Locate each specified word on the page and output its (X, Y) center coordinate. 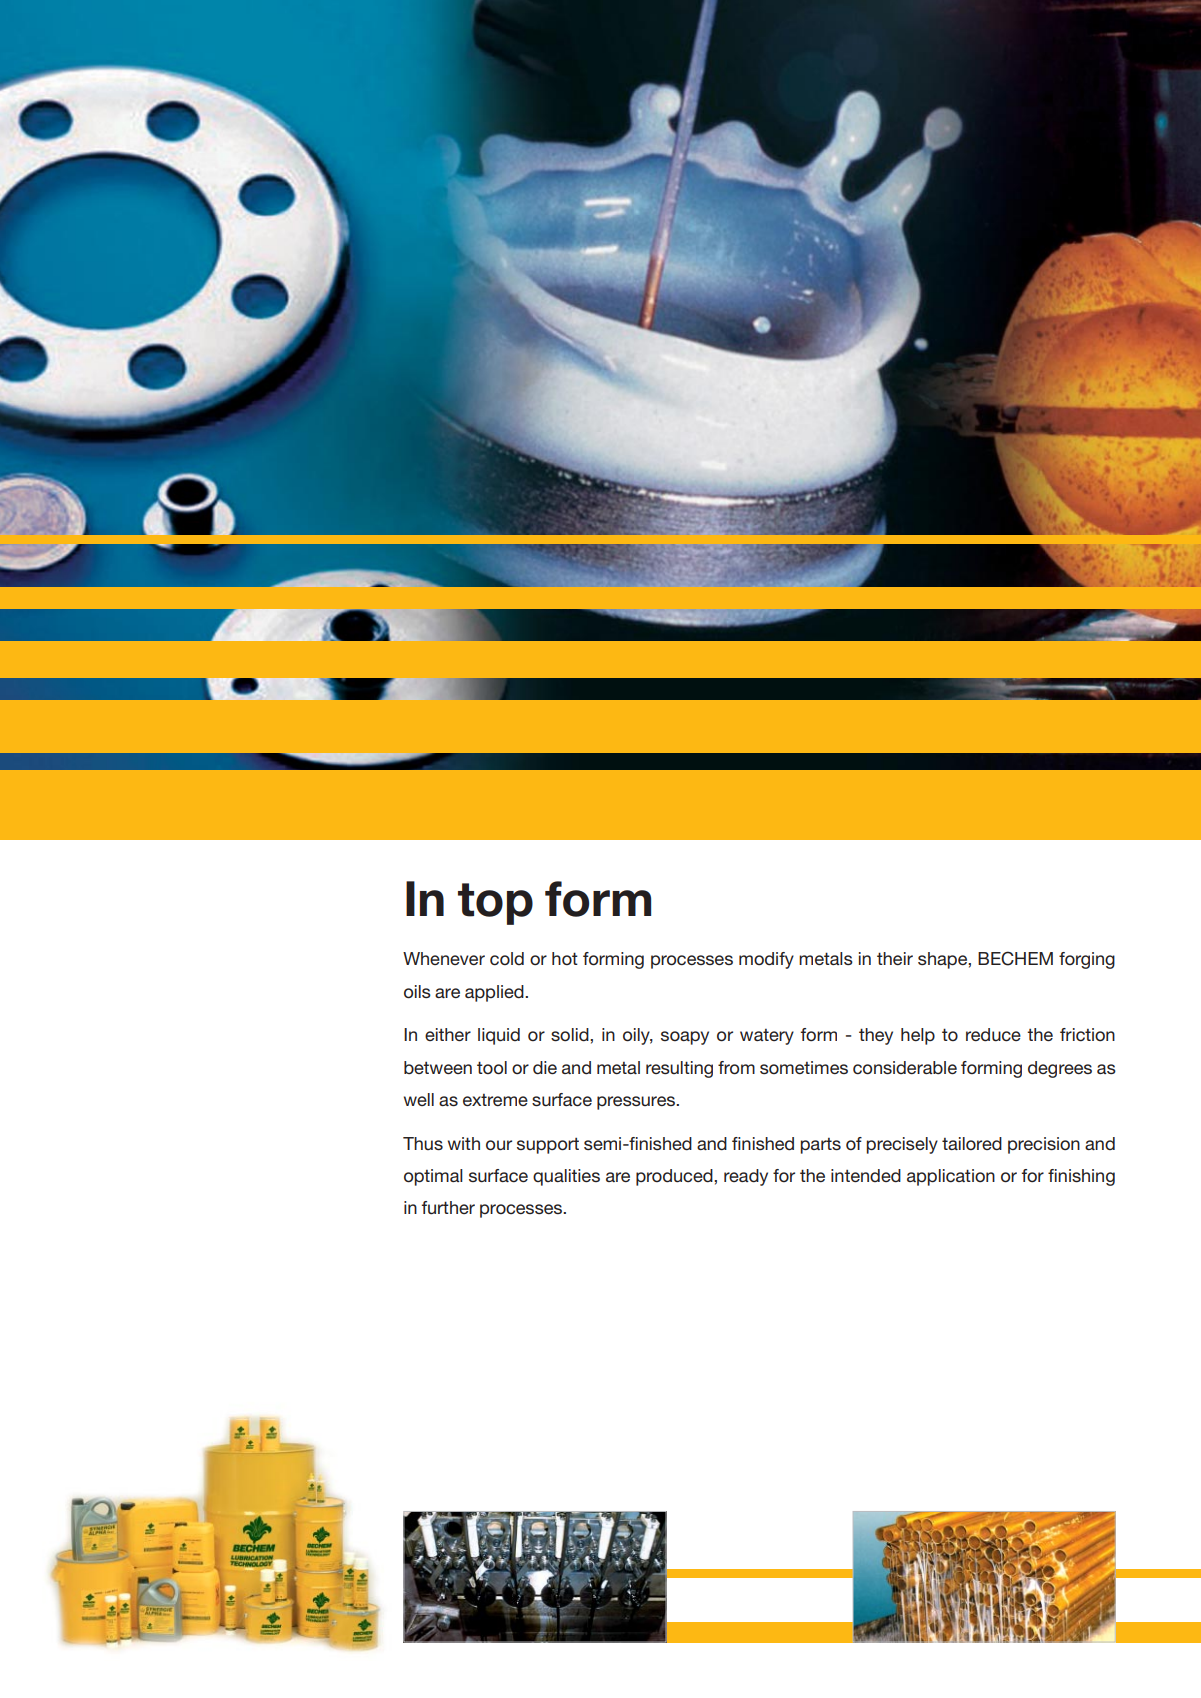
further (448, 1208)
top (495, 904)
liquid (499, 1036)
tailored (972, 1143)
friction (1087, 1034)
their (895, 958)
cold (507, 958)
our (499, 1145)
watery (767, 1037)
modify (766, 960)
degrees (1060, 1069)
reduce (993, 1035)
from (736, 1068)
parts (820, 1146)
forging (1087, 960)
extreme (495, 1100)
